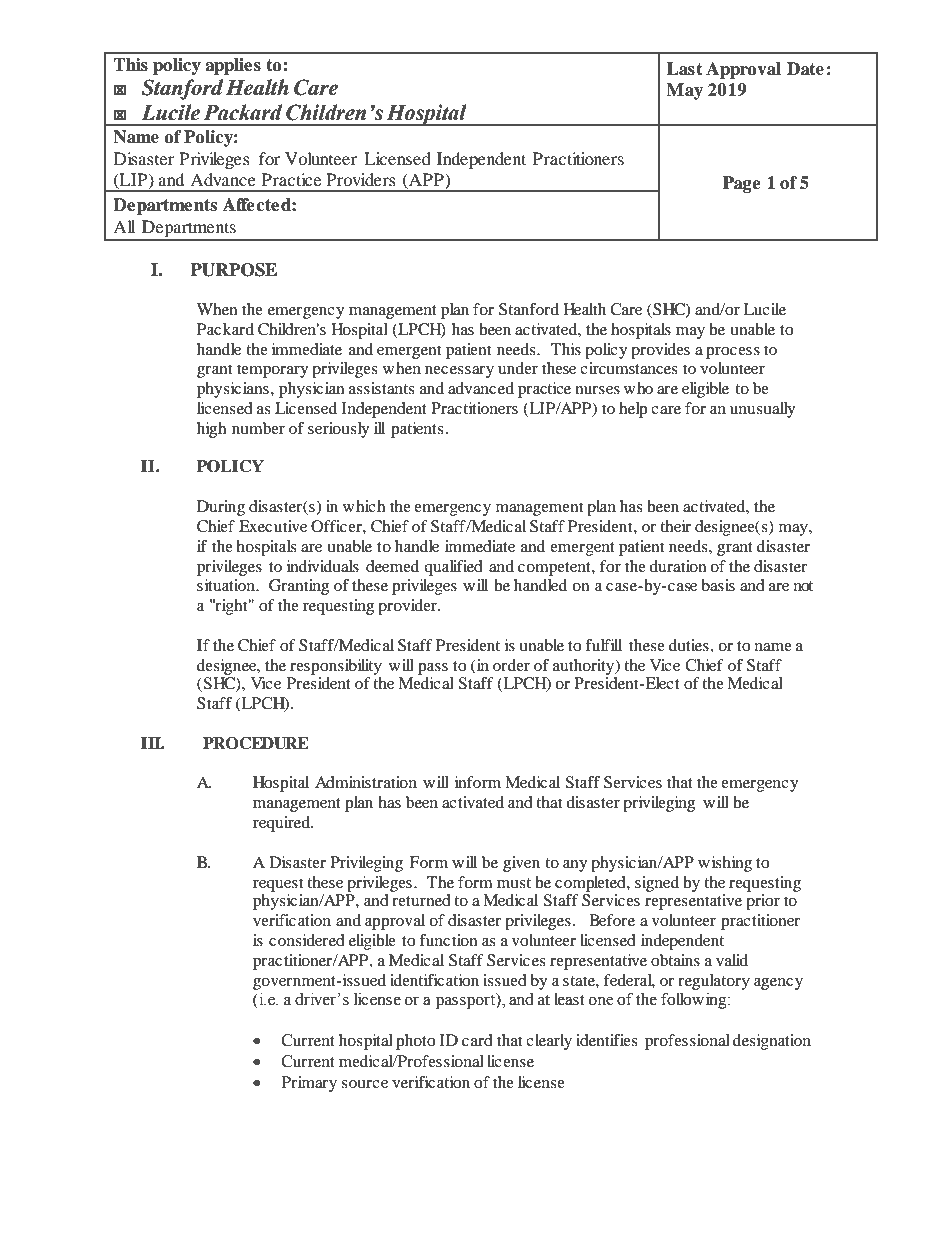  What do you see at coordinates (233, 66) in the screenshot?
I see `applies` at bounding box center [233, 66].
